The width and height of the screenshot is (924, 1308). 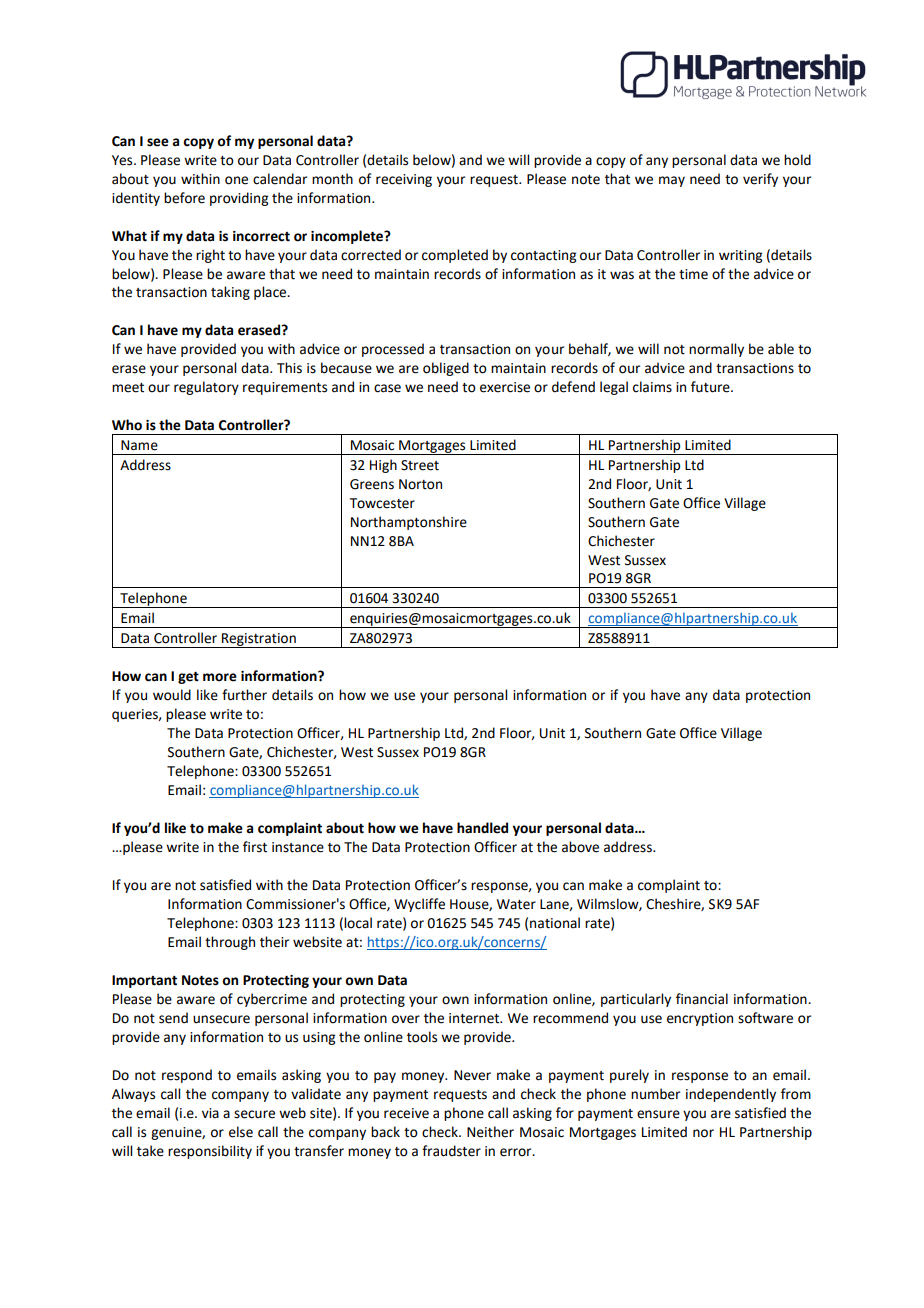 What do you see at coordinates (210, 1113) in the screenshot?
I see `via` at bounding box center [210, 1113].
